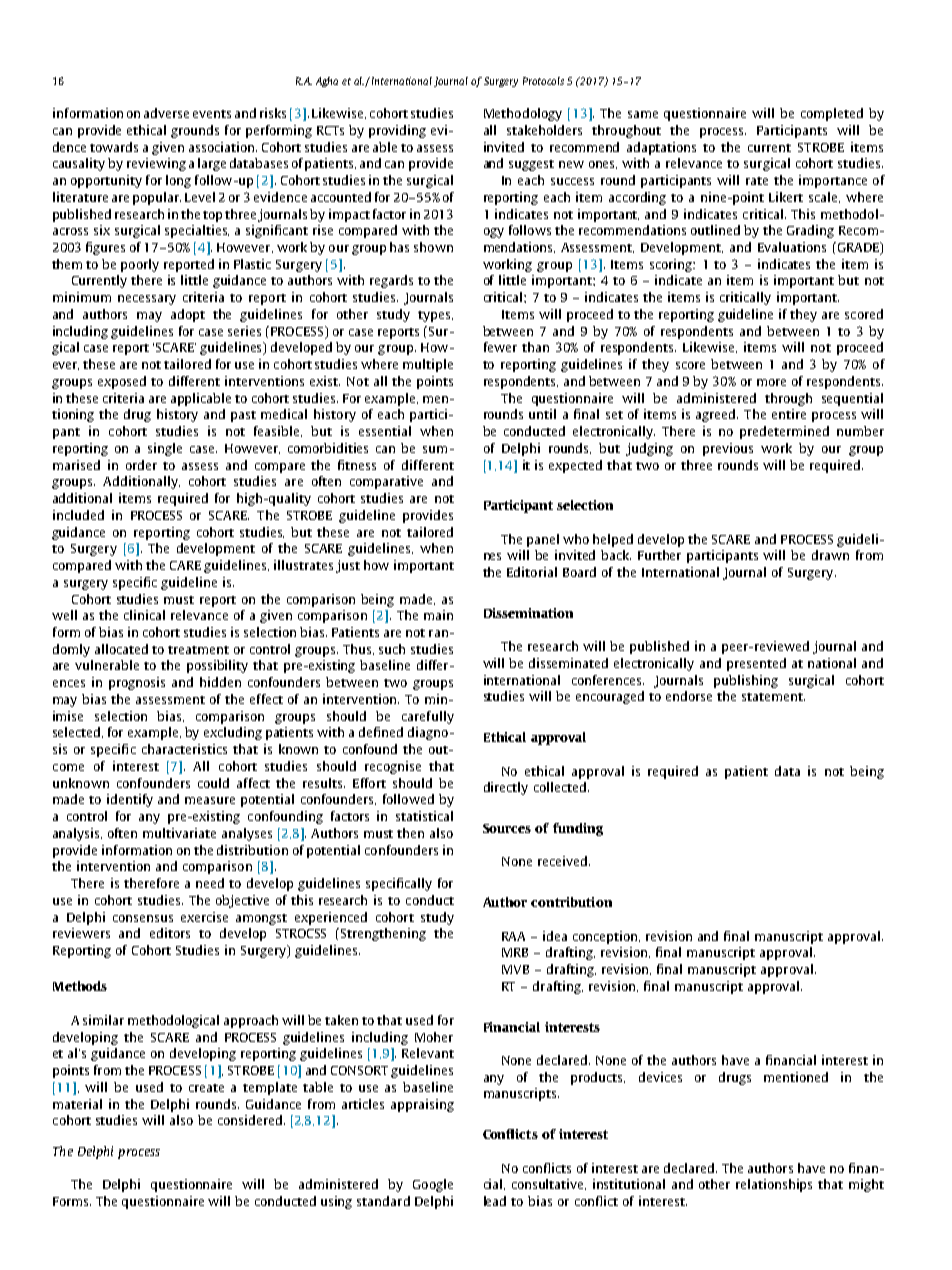  I want to click on create, so click(206, 1088).
